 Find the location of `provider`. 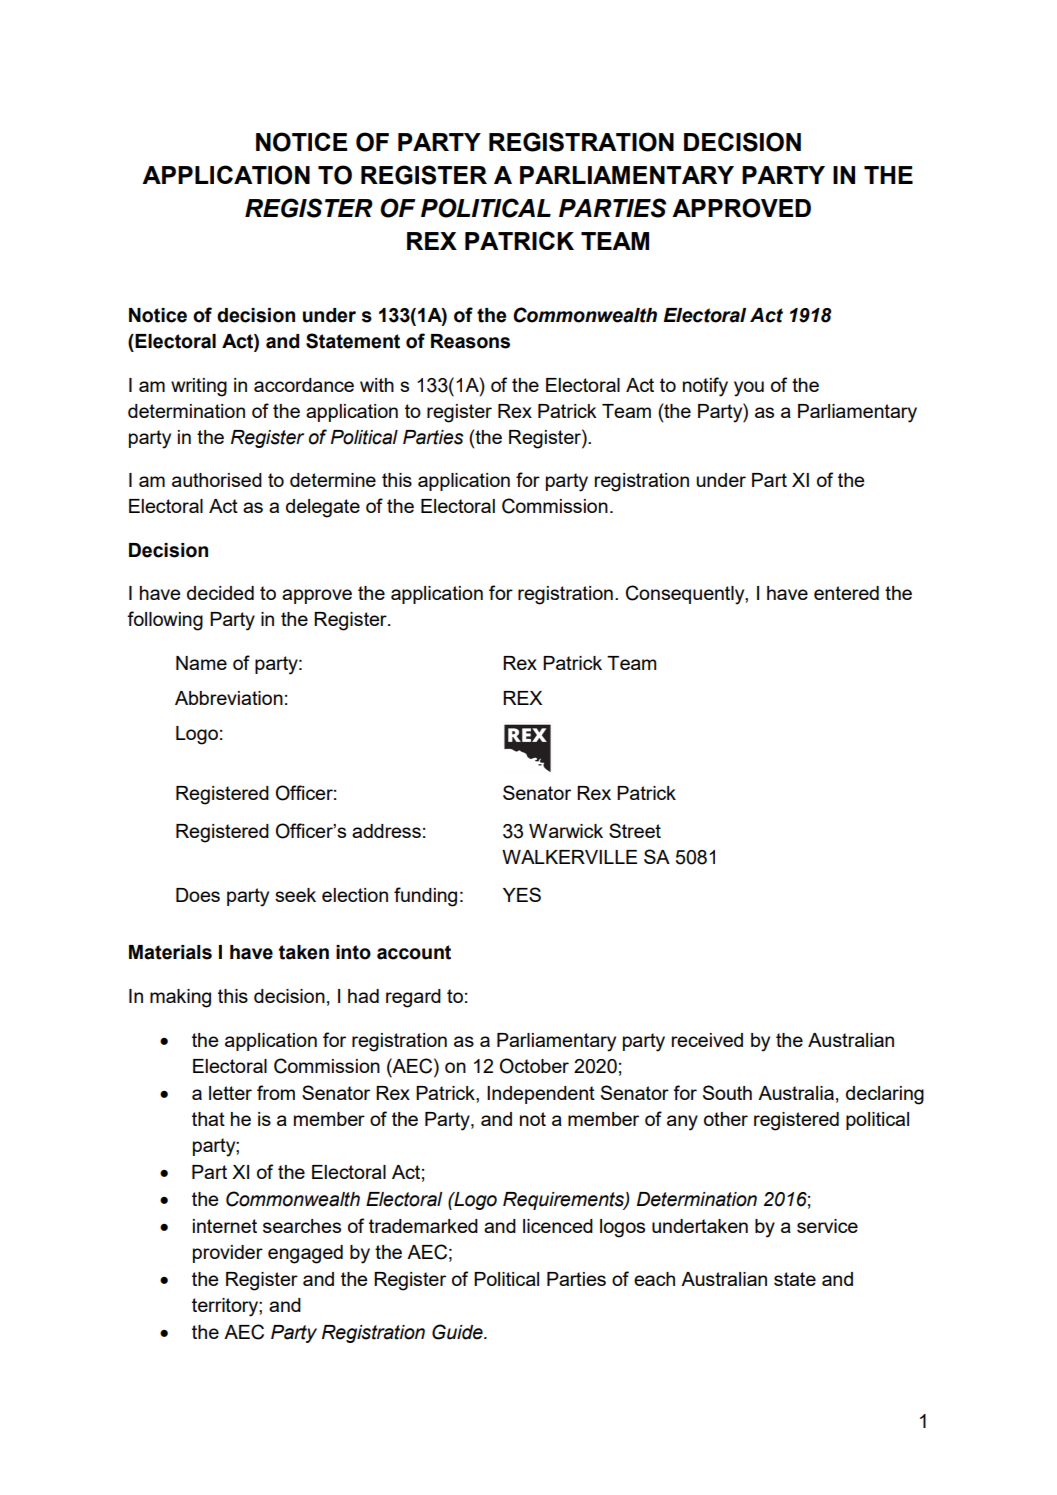

provider is located at coordinates (228, 1254).
